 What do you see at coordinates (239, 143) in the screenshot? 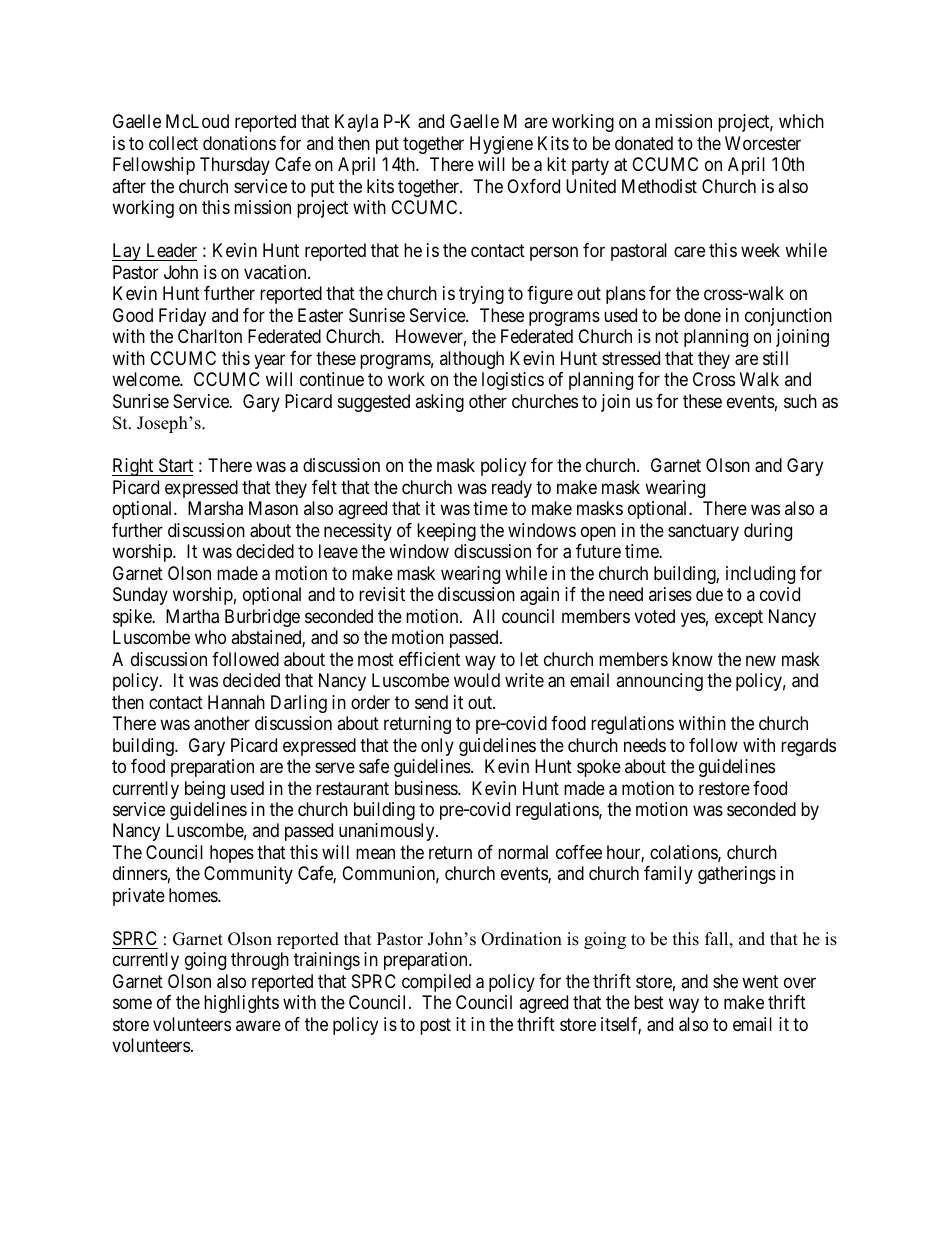
I see `donations` at bounding box center [239, 143].
